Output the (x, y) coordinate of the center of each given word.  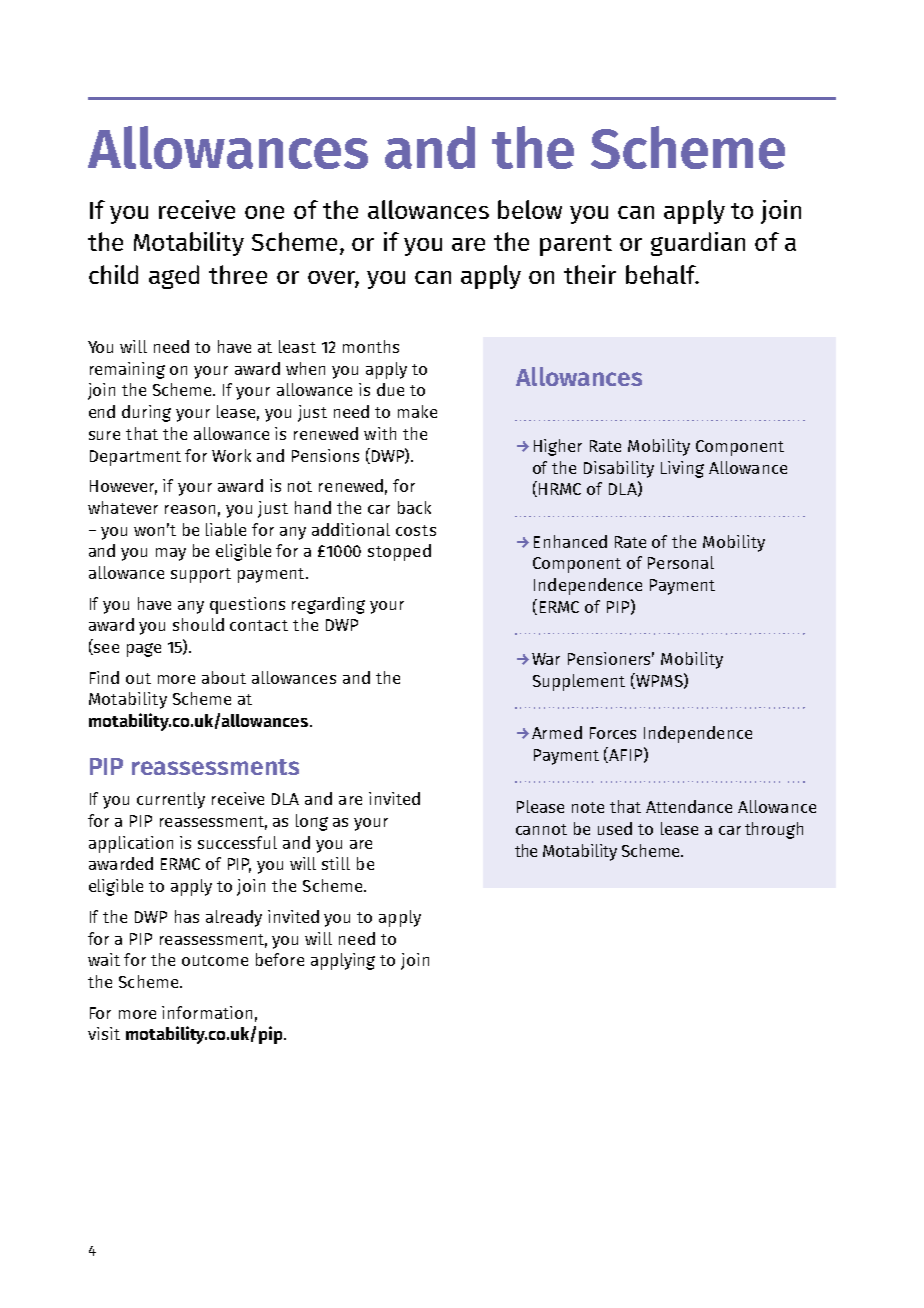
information (207, 1012)
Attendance (689, 806)
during (146, 413)
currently (171, 800)
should (198, 624)
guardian (698, 244)
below (530, 209)
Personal (681, 562)
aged (174, 277)
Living (682, 469)
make (417, 411)
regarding (328, 605)
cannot (541, 829)
